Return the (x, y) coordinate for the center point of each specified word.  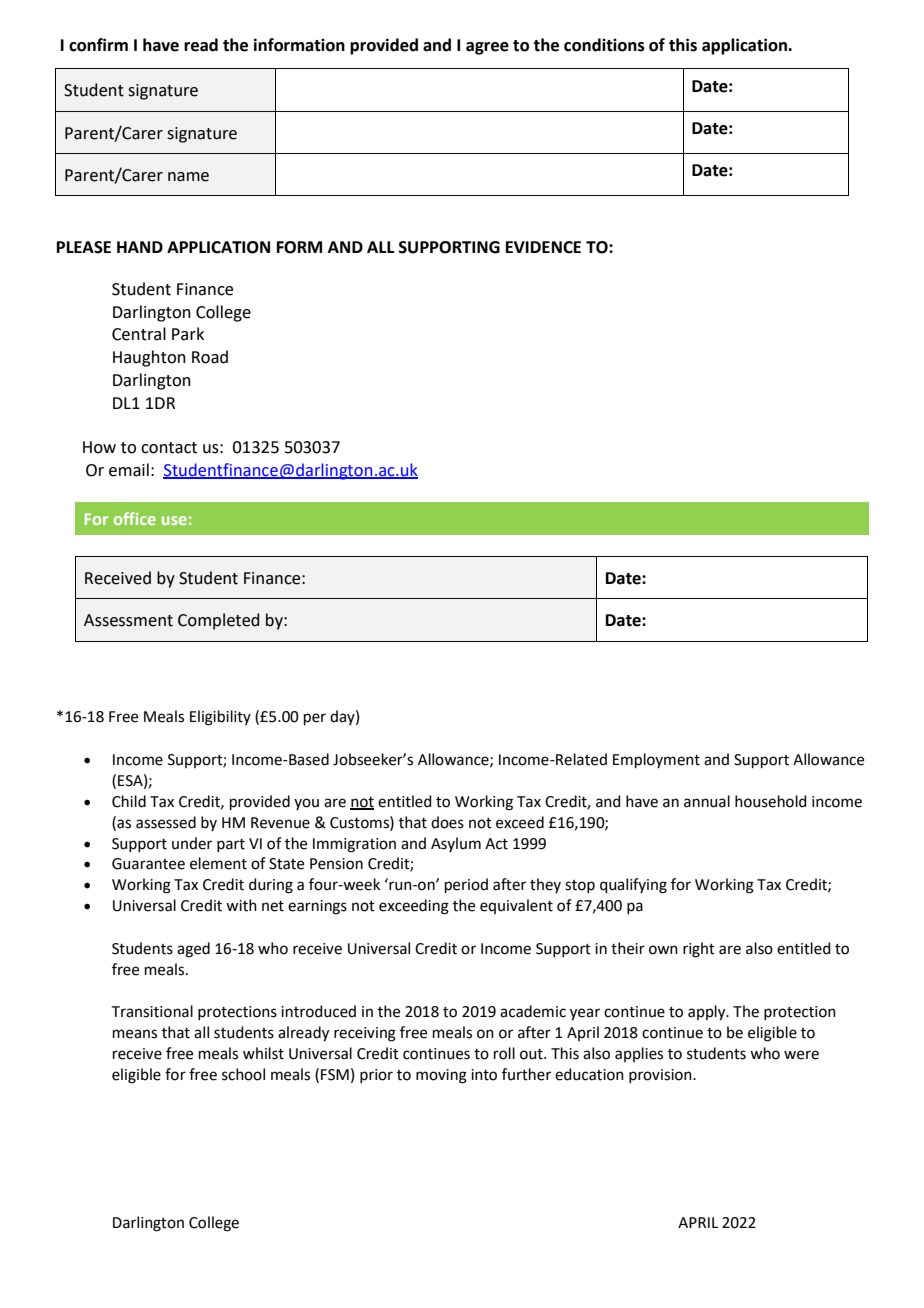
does (447, 822)
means (135, 1034)
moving (441, 1076)
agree (487, 48)
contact (169, 448)
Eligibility (220, 718)
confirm (98, 45)
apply (708, 1013)
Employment (656, 760)
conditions (604, 45)
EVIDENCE (543, 247)
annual (707, 801)
